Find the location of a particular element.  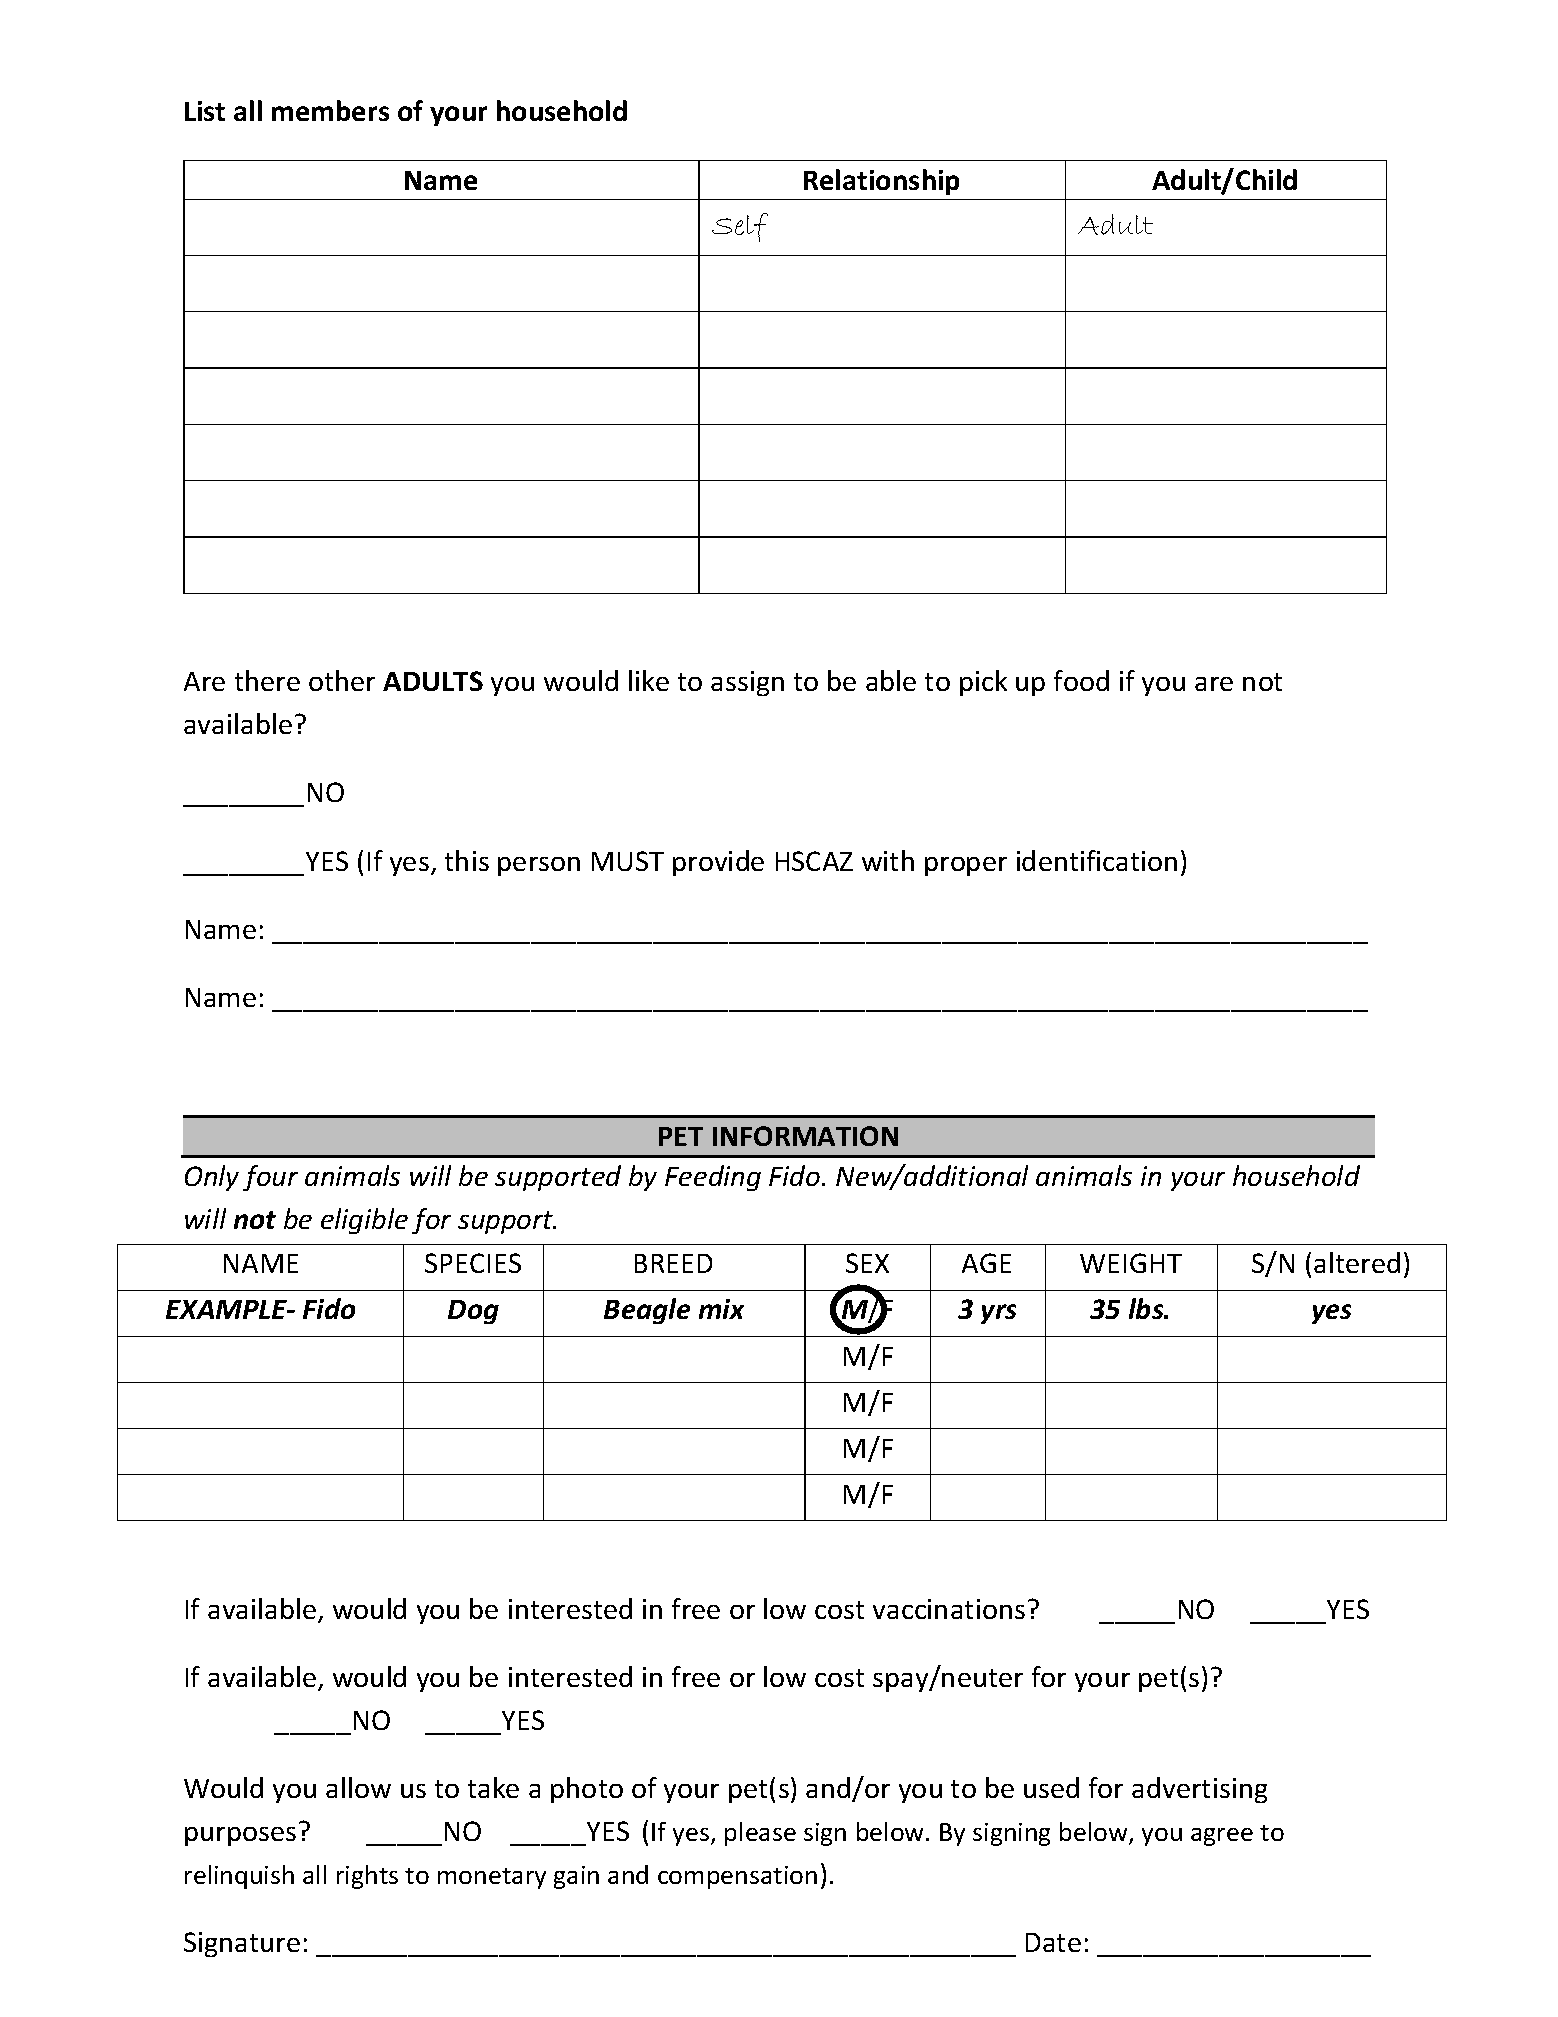

food is located at coordinates (1081, 680).
